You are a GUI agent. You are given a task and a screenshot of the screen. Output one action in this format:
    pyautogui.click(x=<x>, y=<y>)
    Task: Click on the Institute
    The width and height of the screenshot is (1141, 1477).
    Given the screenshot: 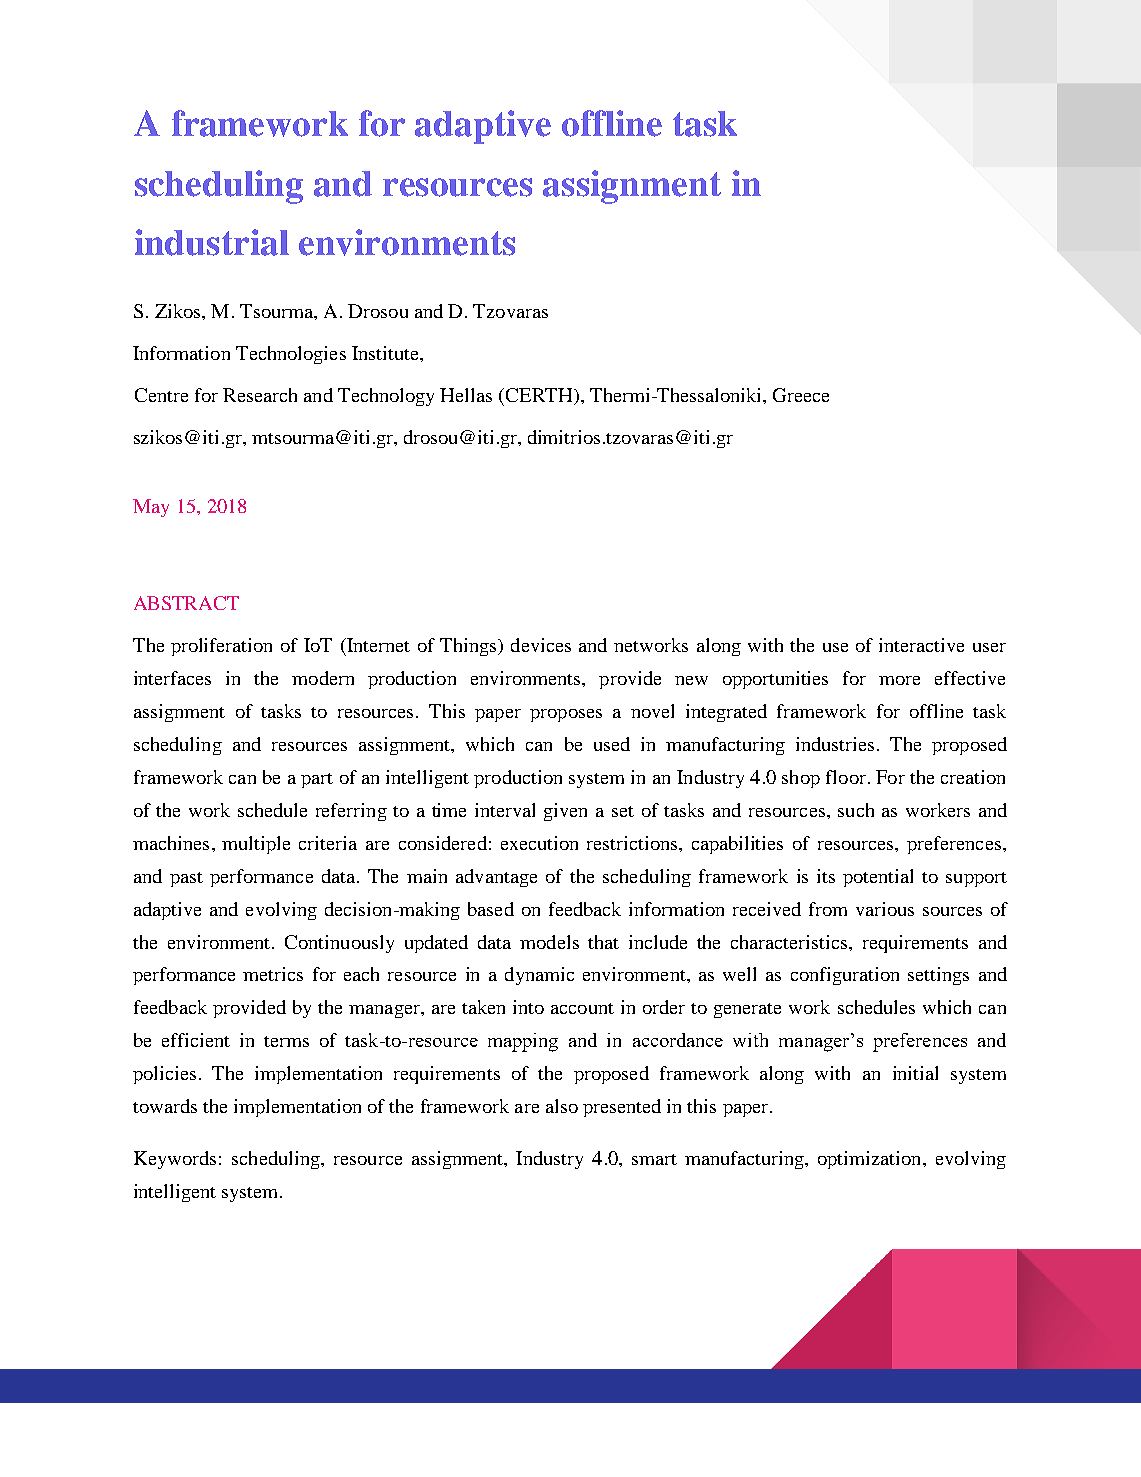 What is the action you would take?
    pyautogui.click(x=386, y=353)
